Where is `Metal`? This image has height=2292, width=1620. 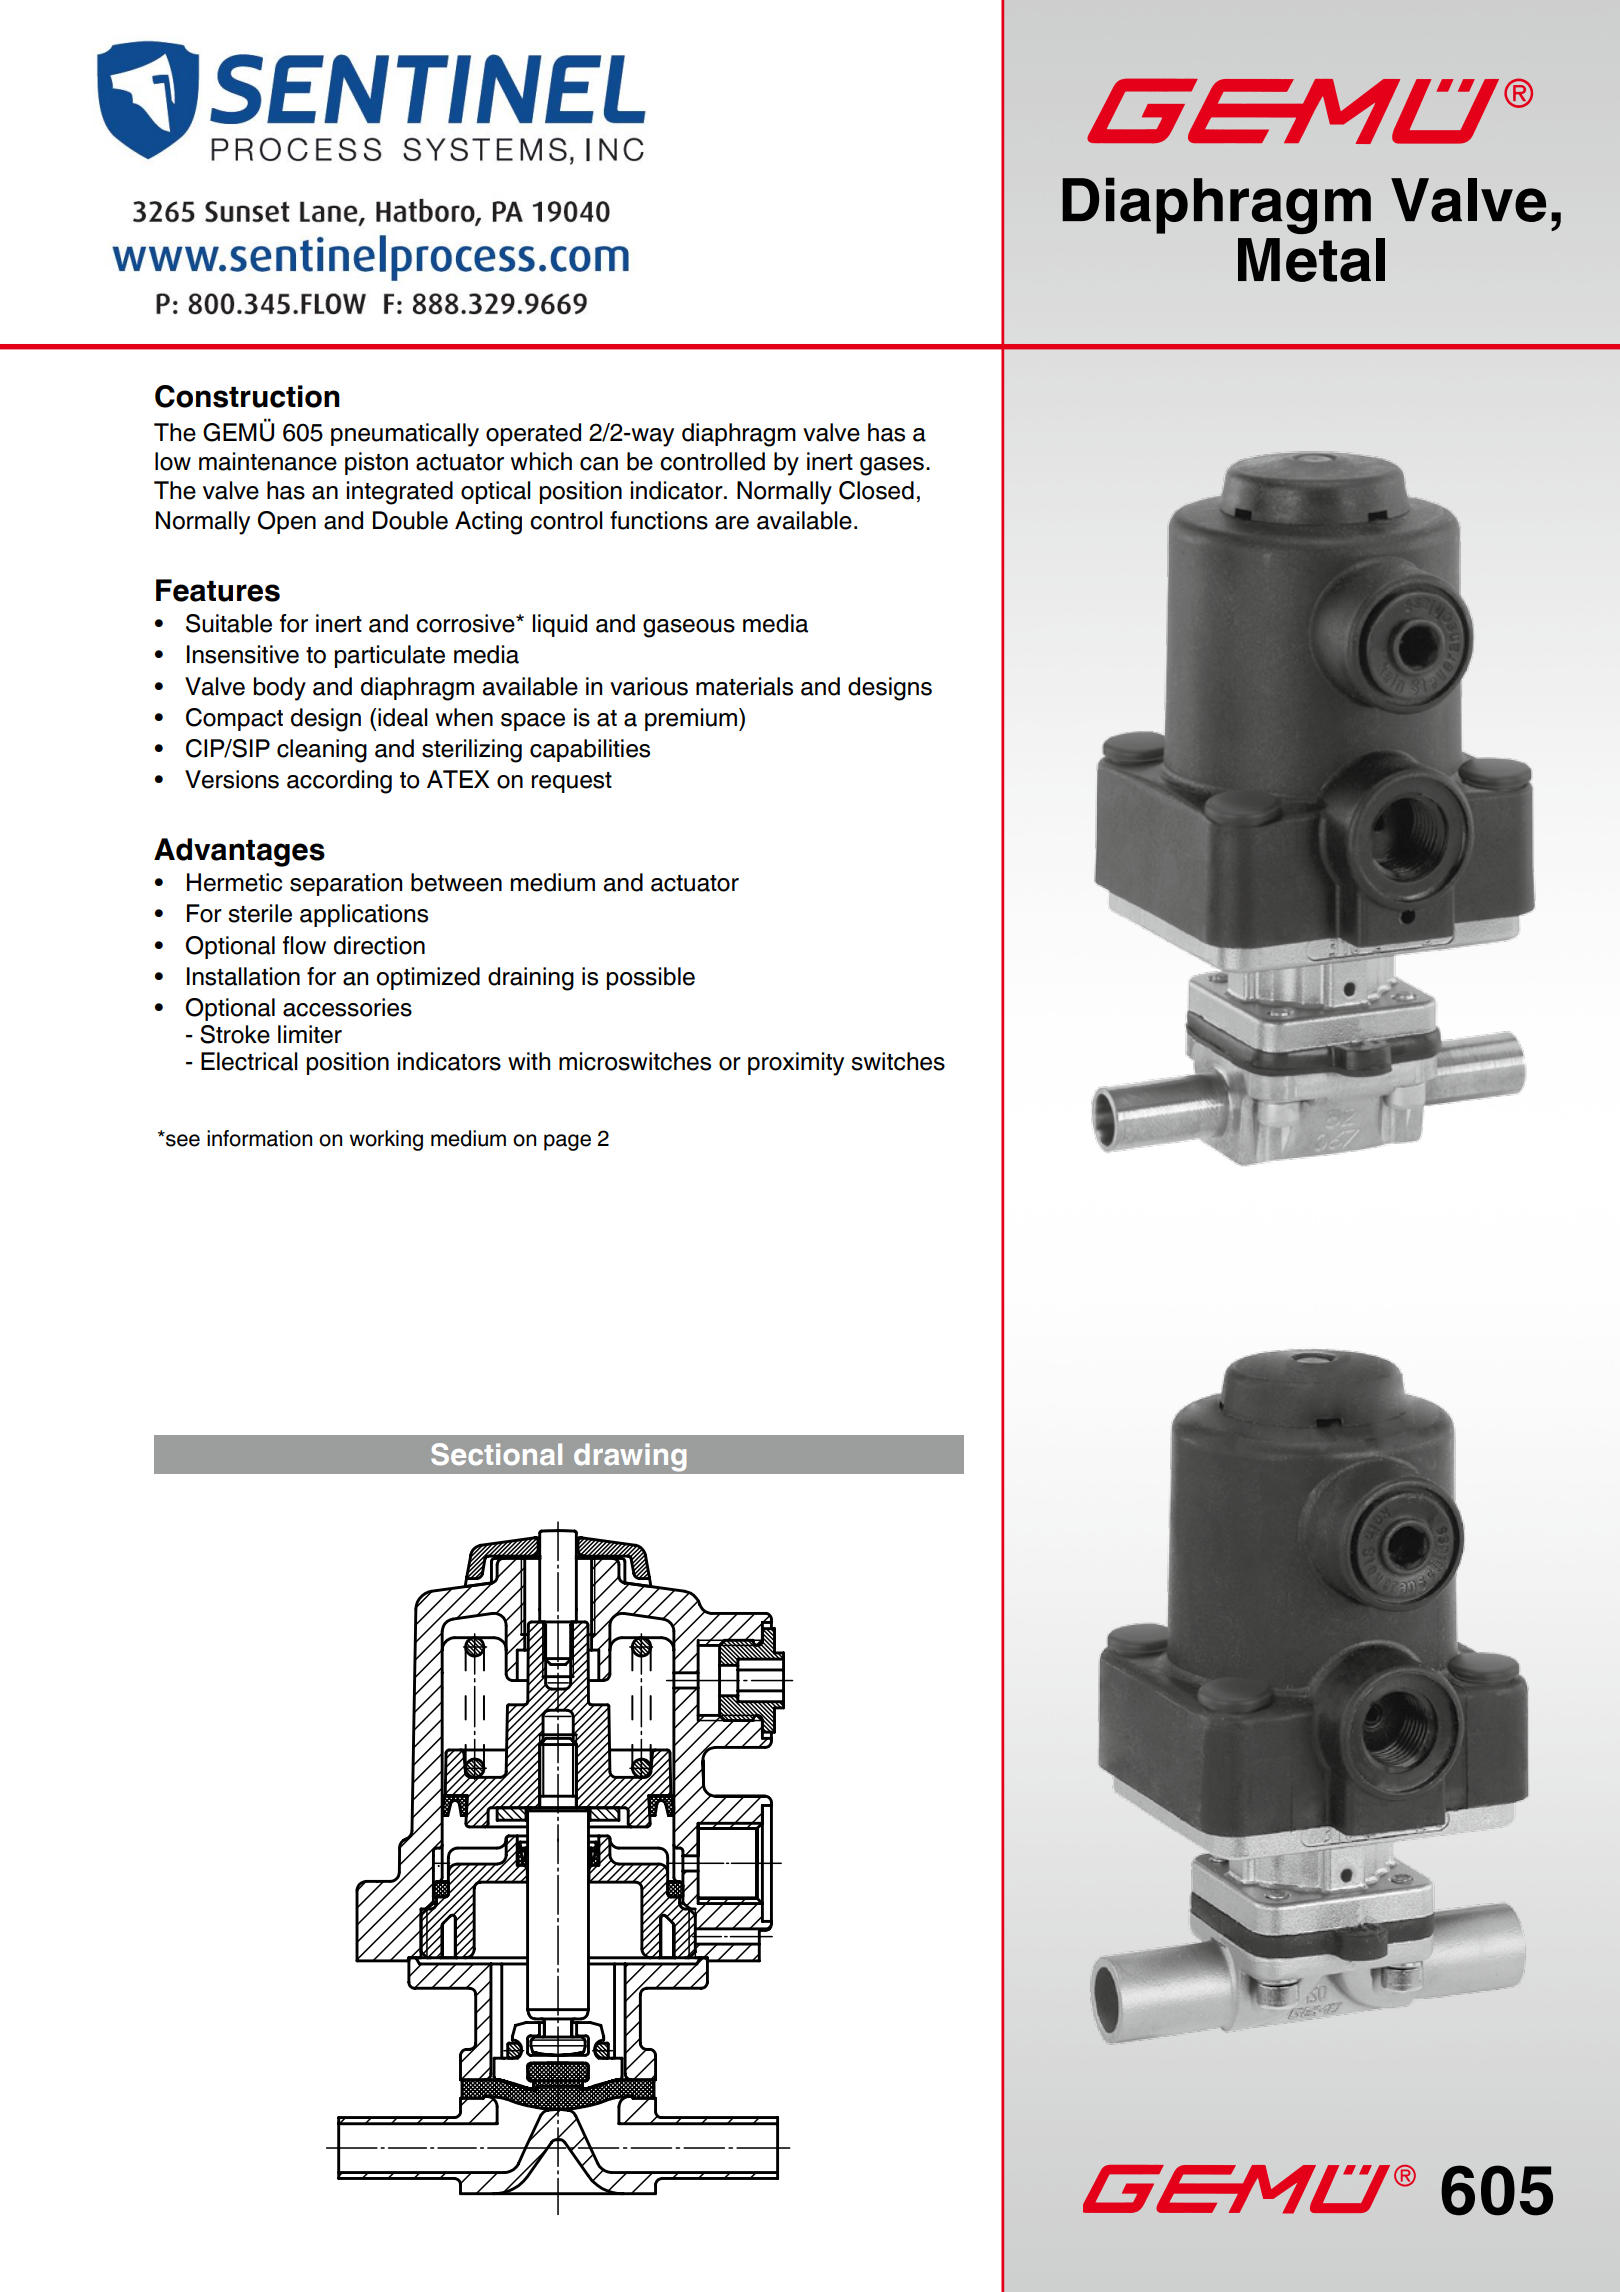
Metal is located at coordinates (1311, 260).
